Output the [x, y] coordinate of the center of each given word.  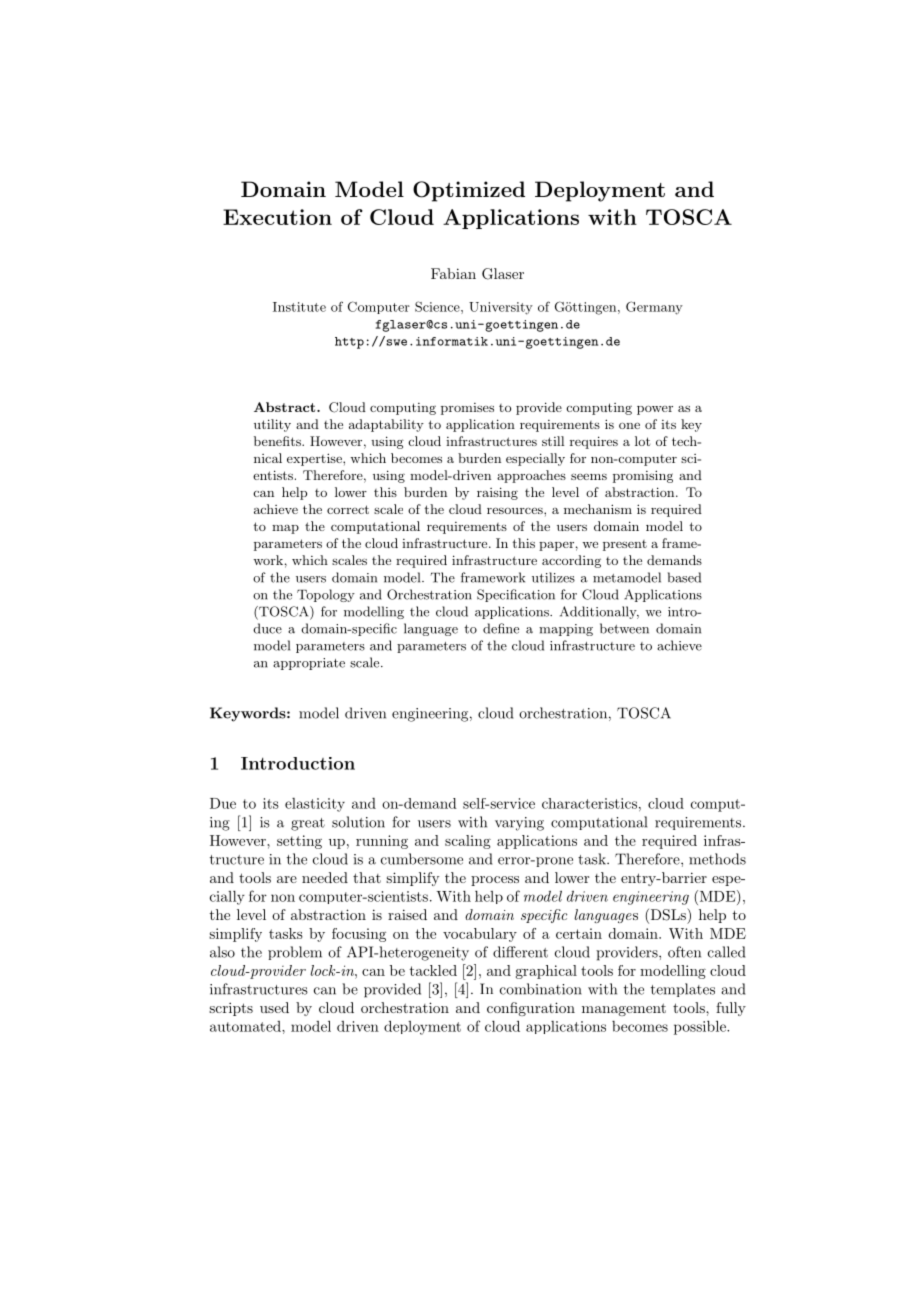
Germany [654, 308]
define [501, 628]
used [274, 1007]
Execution [277, 217]
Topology [326, 595]
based [684, 577]
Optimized [469, 191]
